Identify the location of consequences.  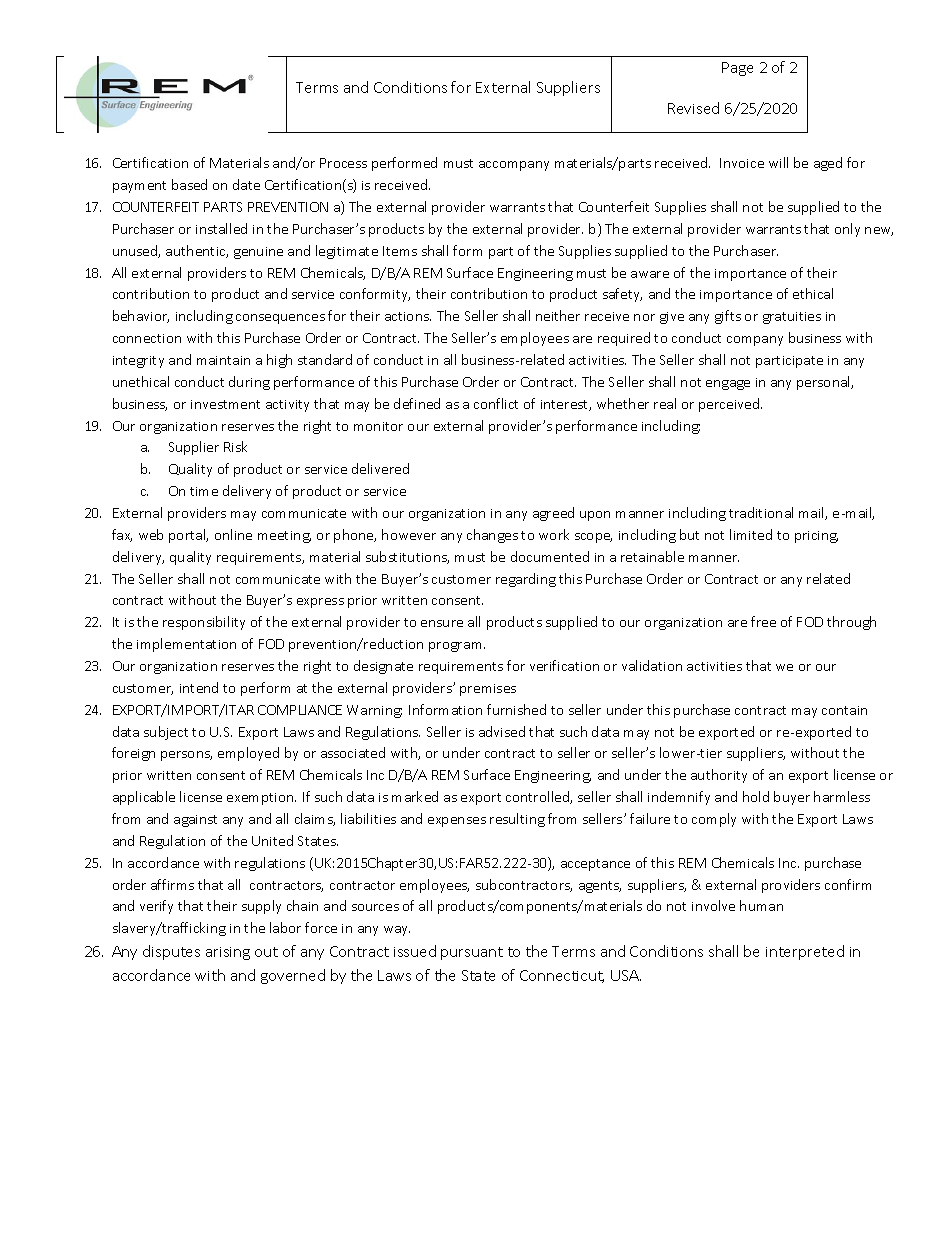
(280, 319).
